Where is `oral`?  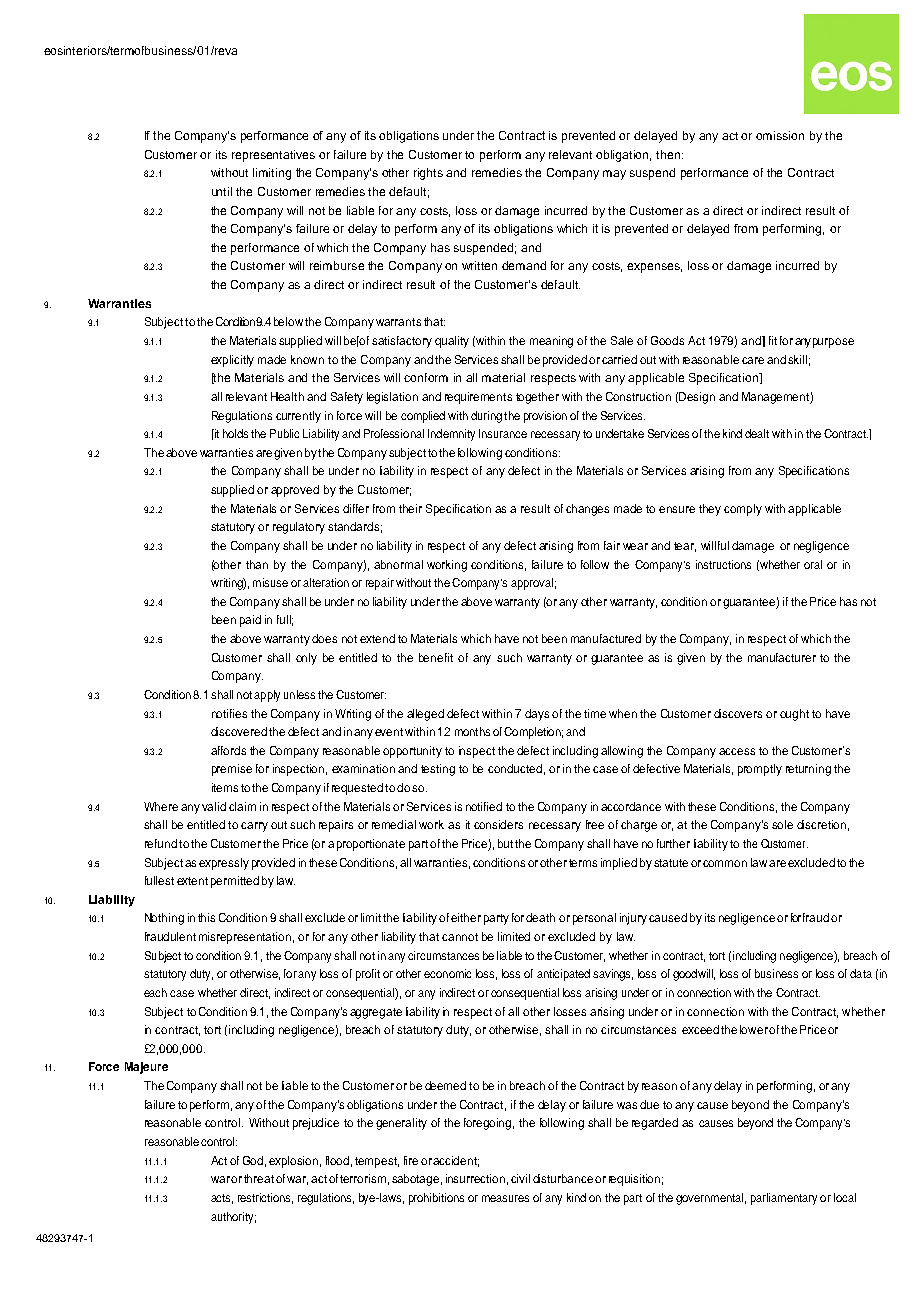
oral is located at coordinates (813, 564).
